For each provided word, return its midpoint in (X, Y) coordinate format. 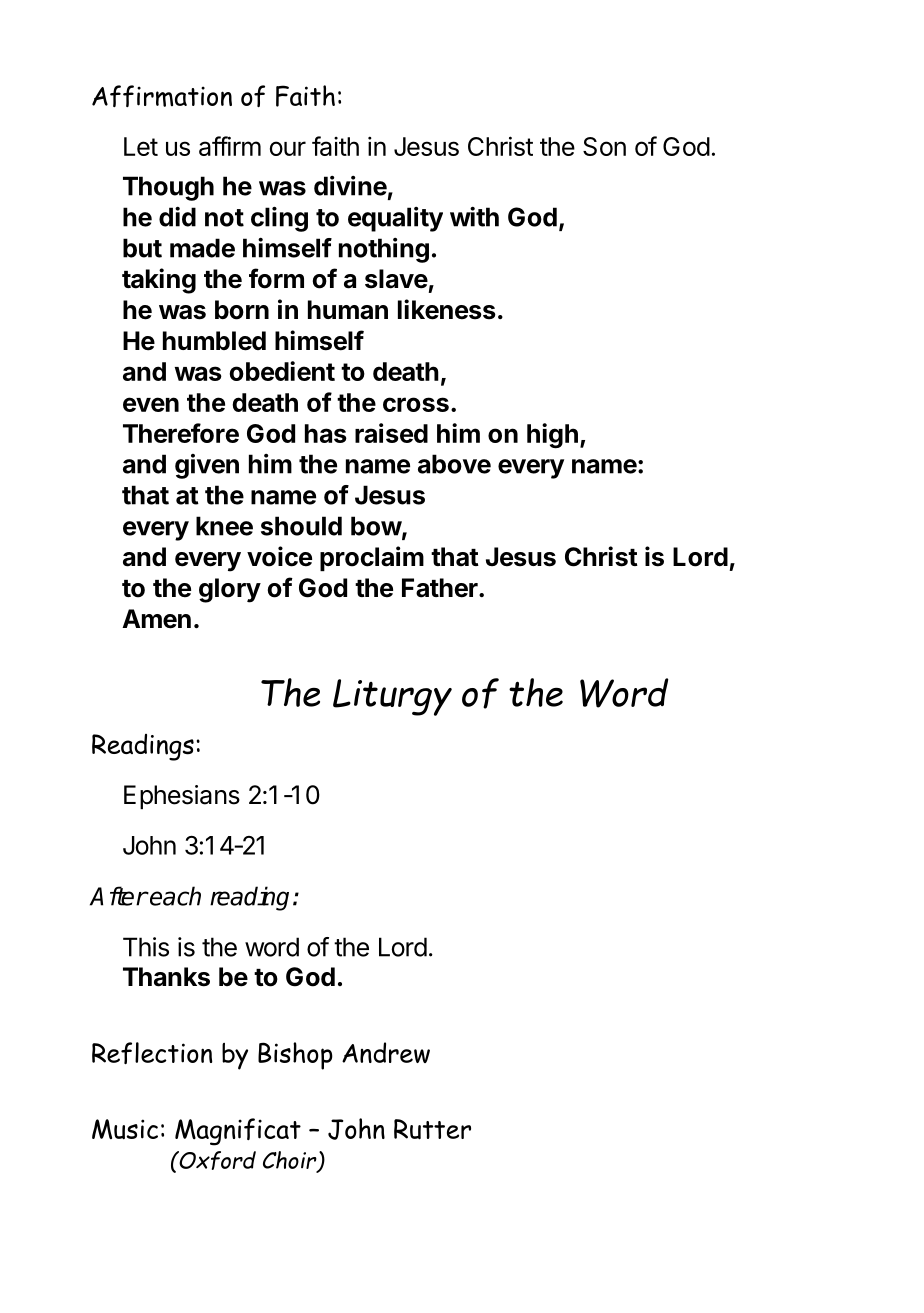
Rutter (432, 1129)
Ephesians (182, 797)
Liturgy (392, 697)
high (552, 436)
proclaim (372, 558)
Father (441, 588)
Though (168, 188)
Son (604, 146)
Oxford (216, 1160)
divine (350, 186)
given (207, 466)
